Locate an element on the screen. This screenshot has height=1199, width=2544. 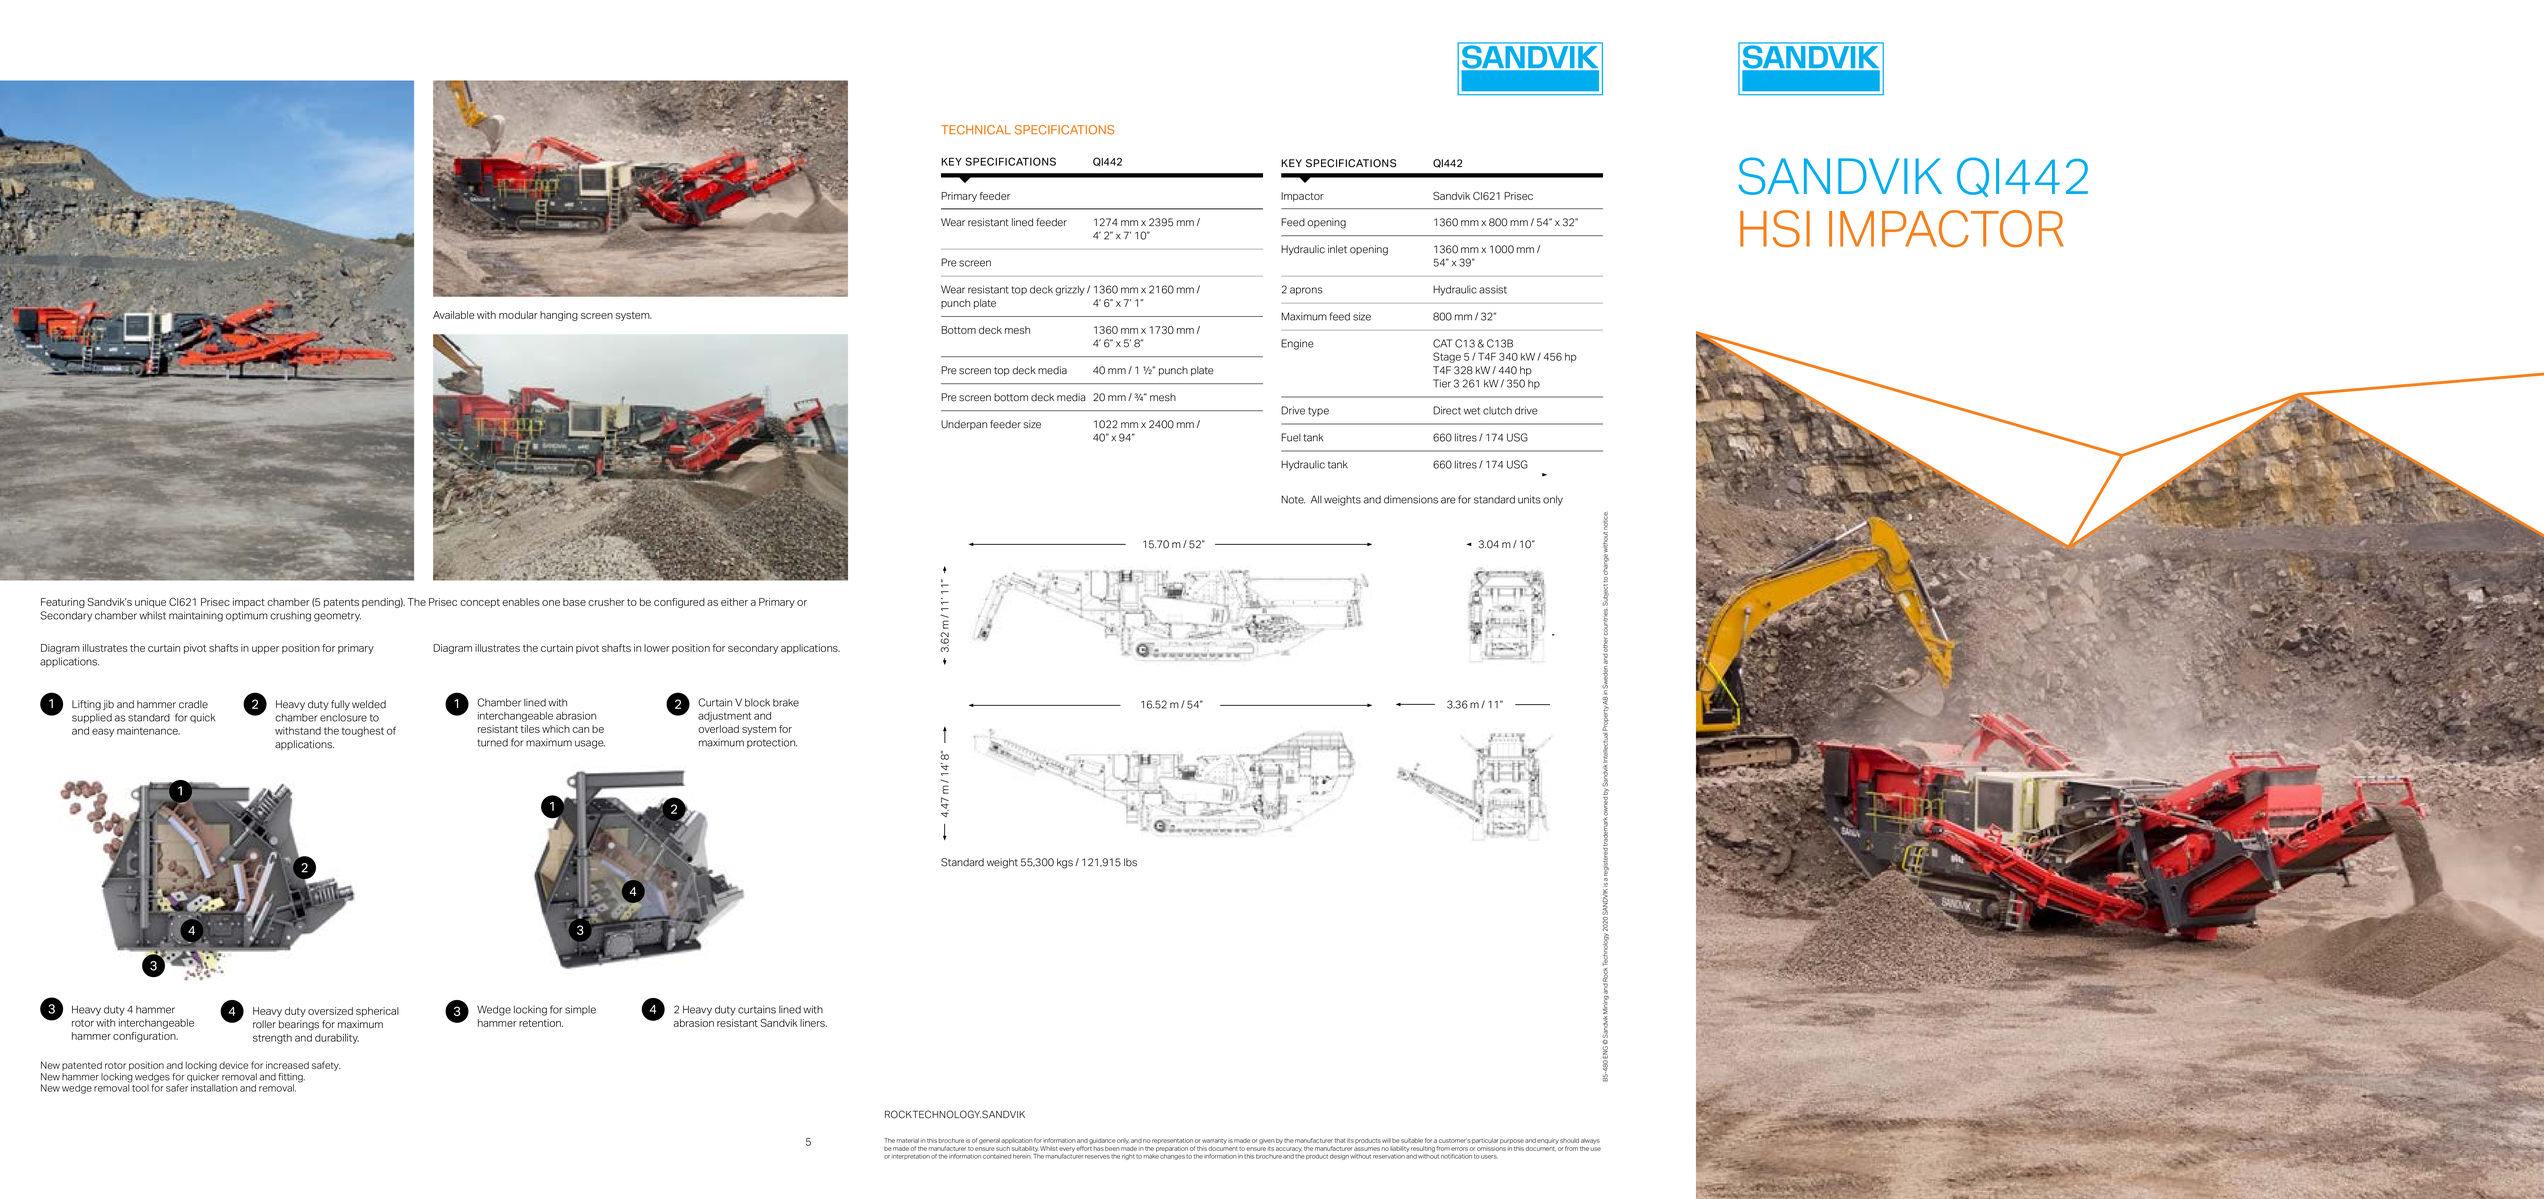
TECHNICAL is located at coordinates (976, 130).
